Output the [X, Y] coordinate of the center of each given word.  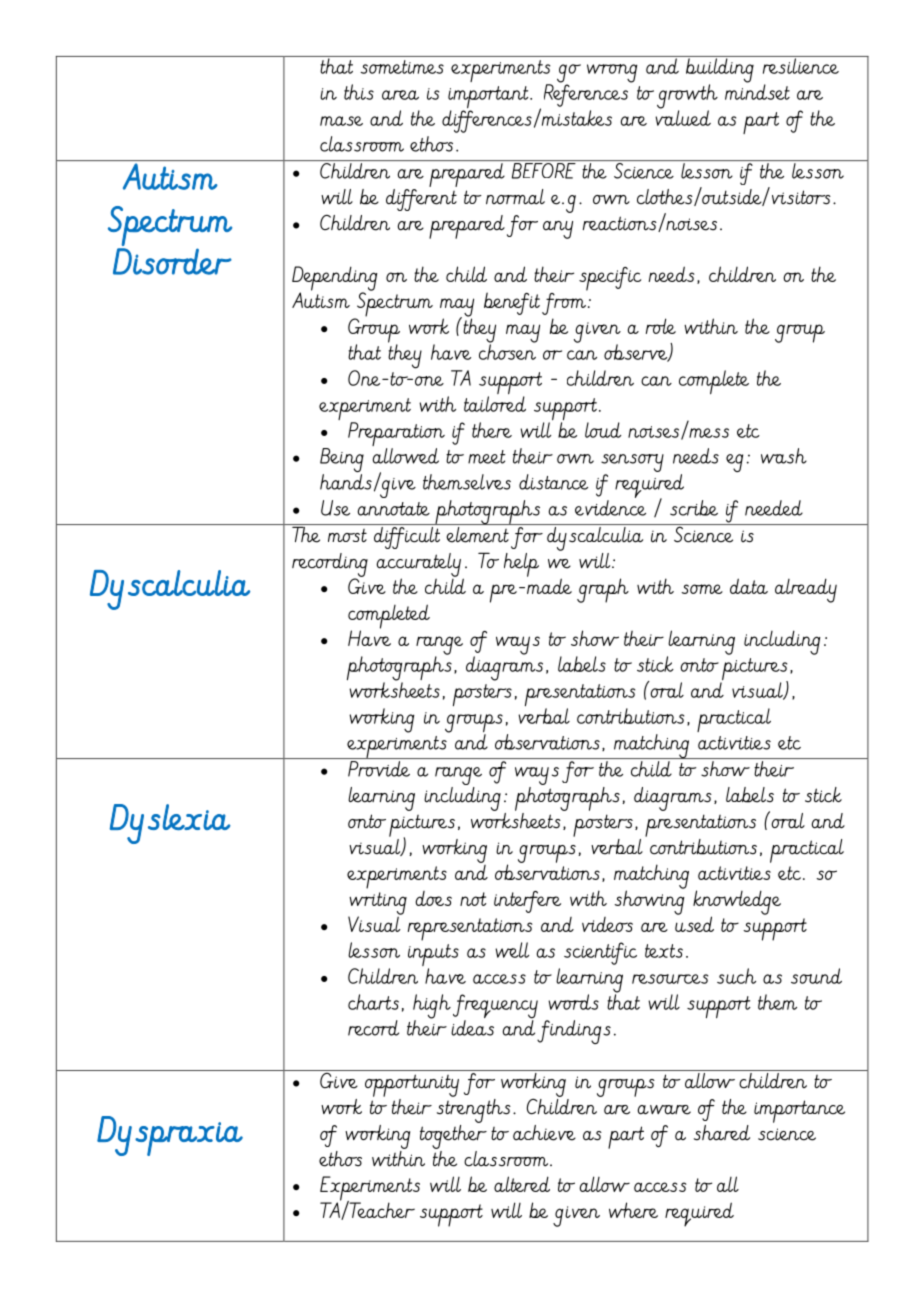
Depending [335, 279]
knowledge [737, 903]
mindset [757, 91]
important [489, 98]
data [749, 586]
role [661, 326]
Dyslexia [170, 824]
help [521, 565]
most [347, 535]
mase [341, 121]
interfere [527, 902]
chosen [507, 351]
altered [522, 1184]
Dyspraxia [170, 1136]
